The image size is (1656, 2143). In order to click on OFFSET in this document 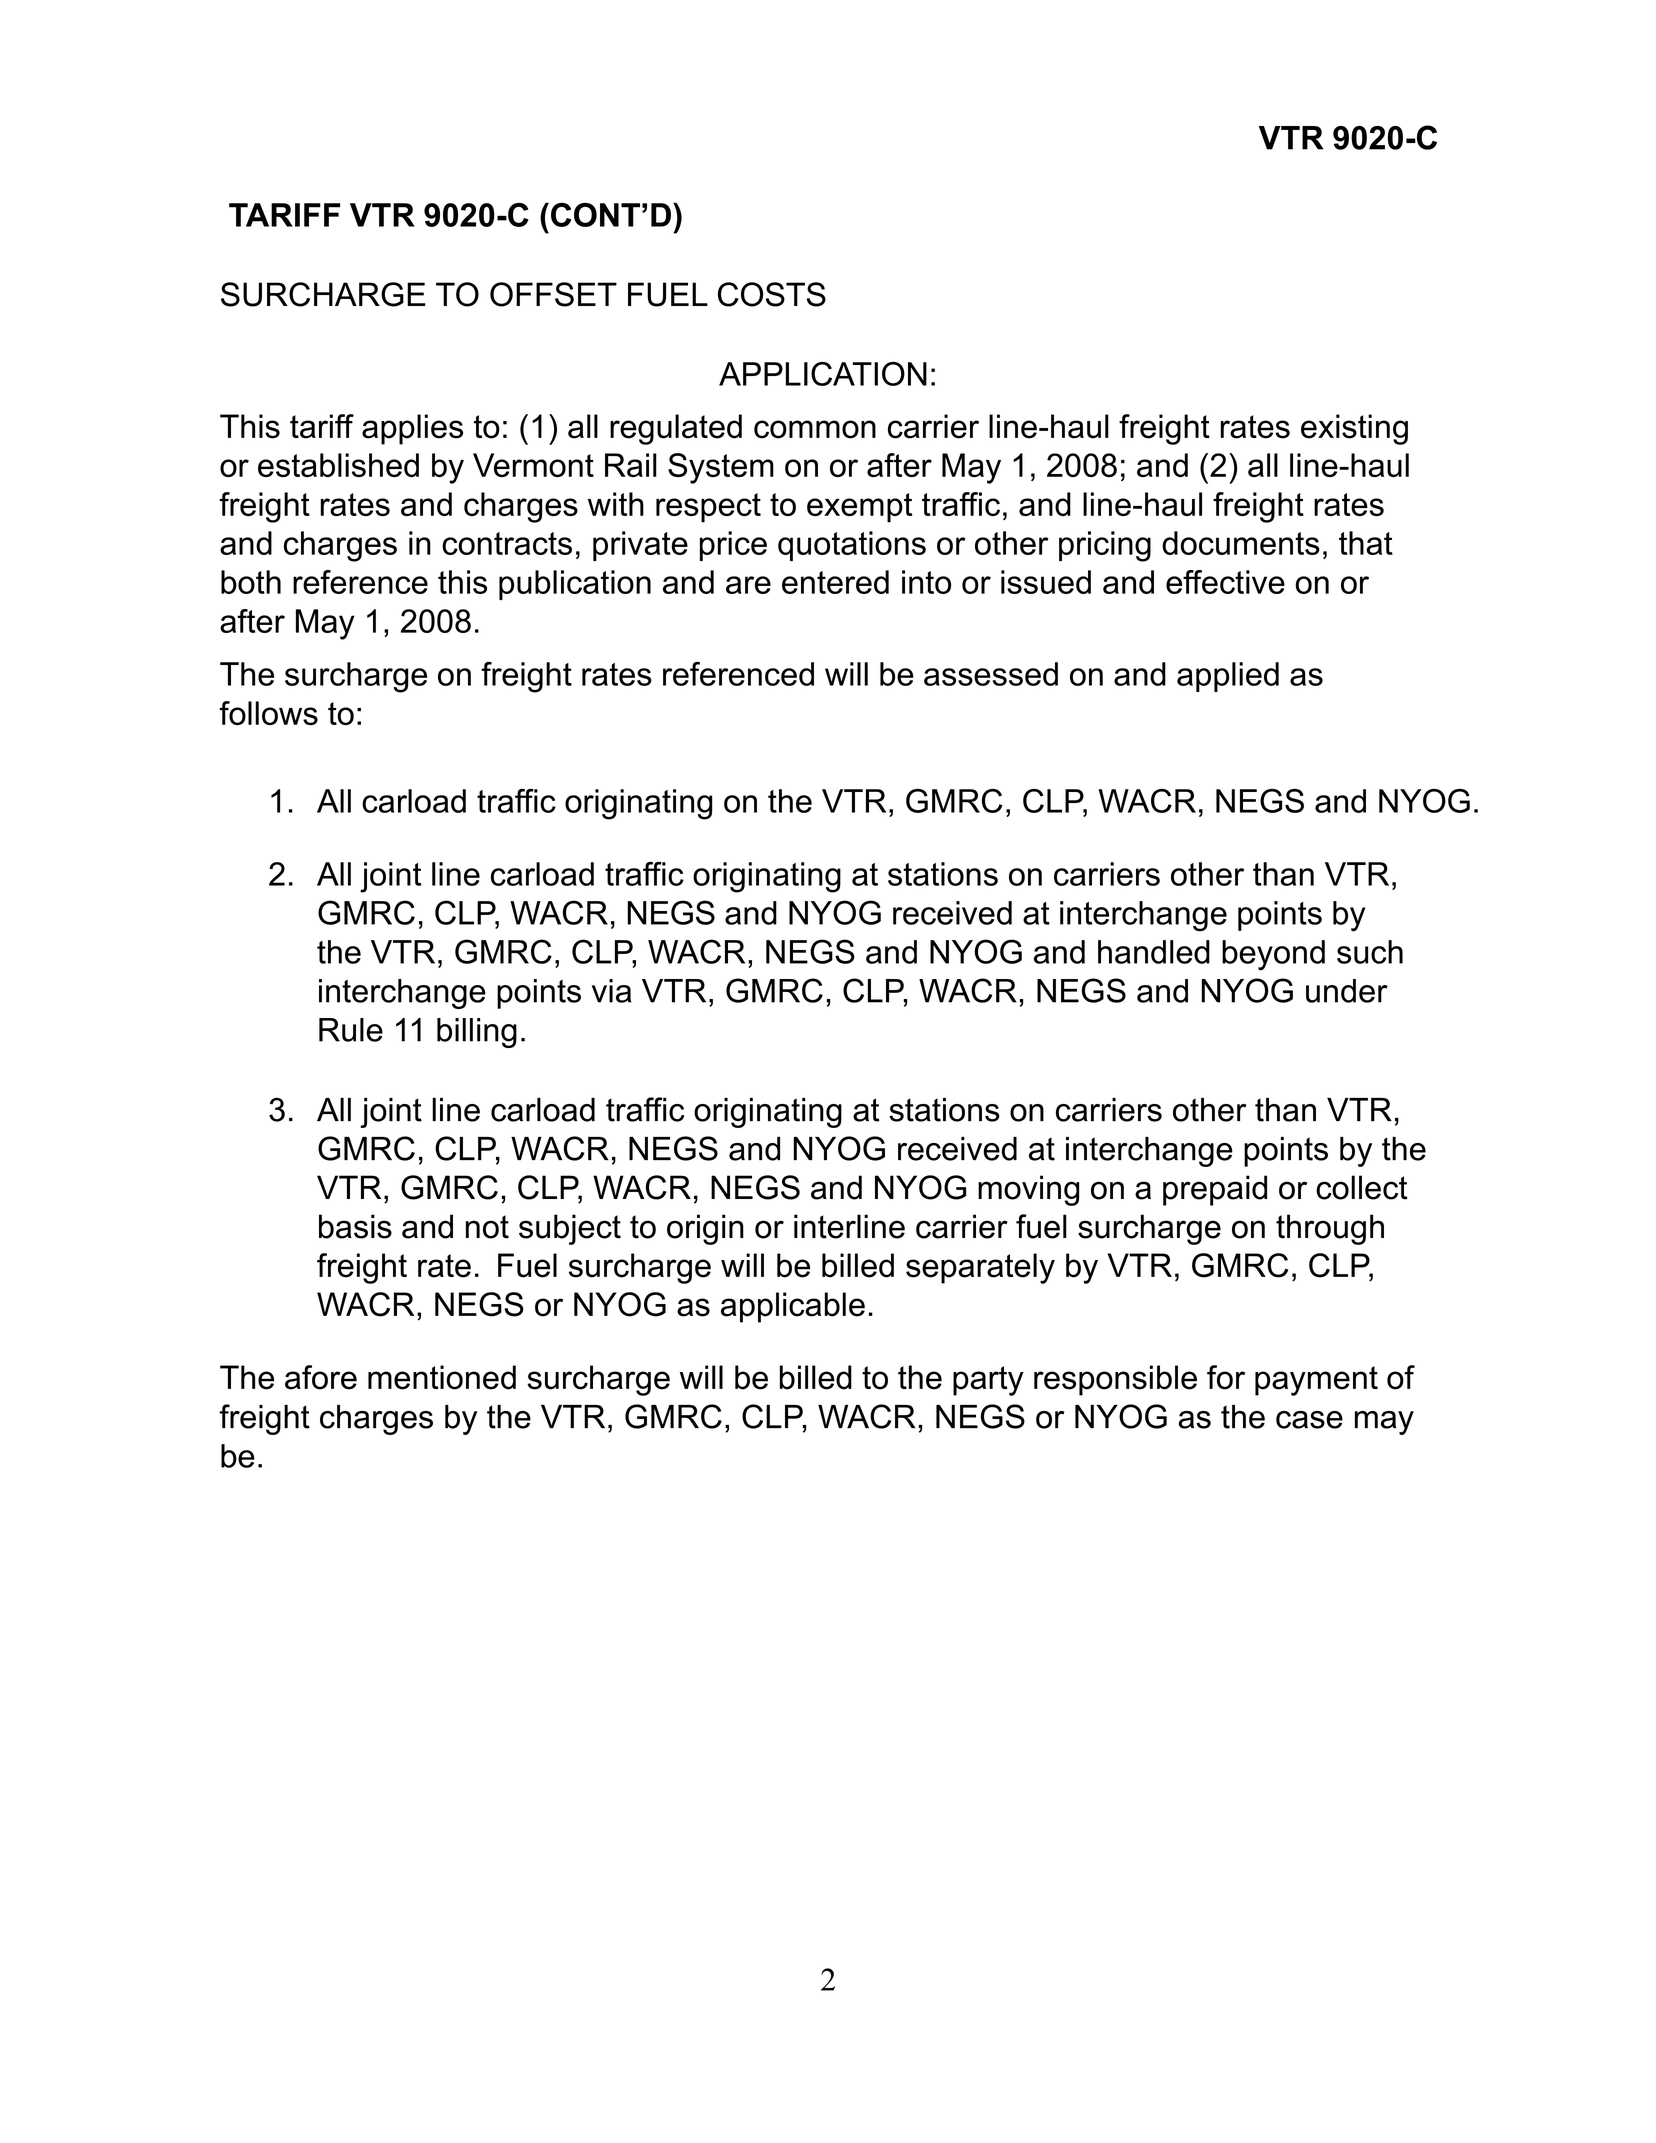, I will do `click(553, 294)`.
